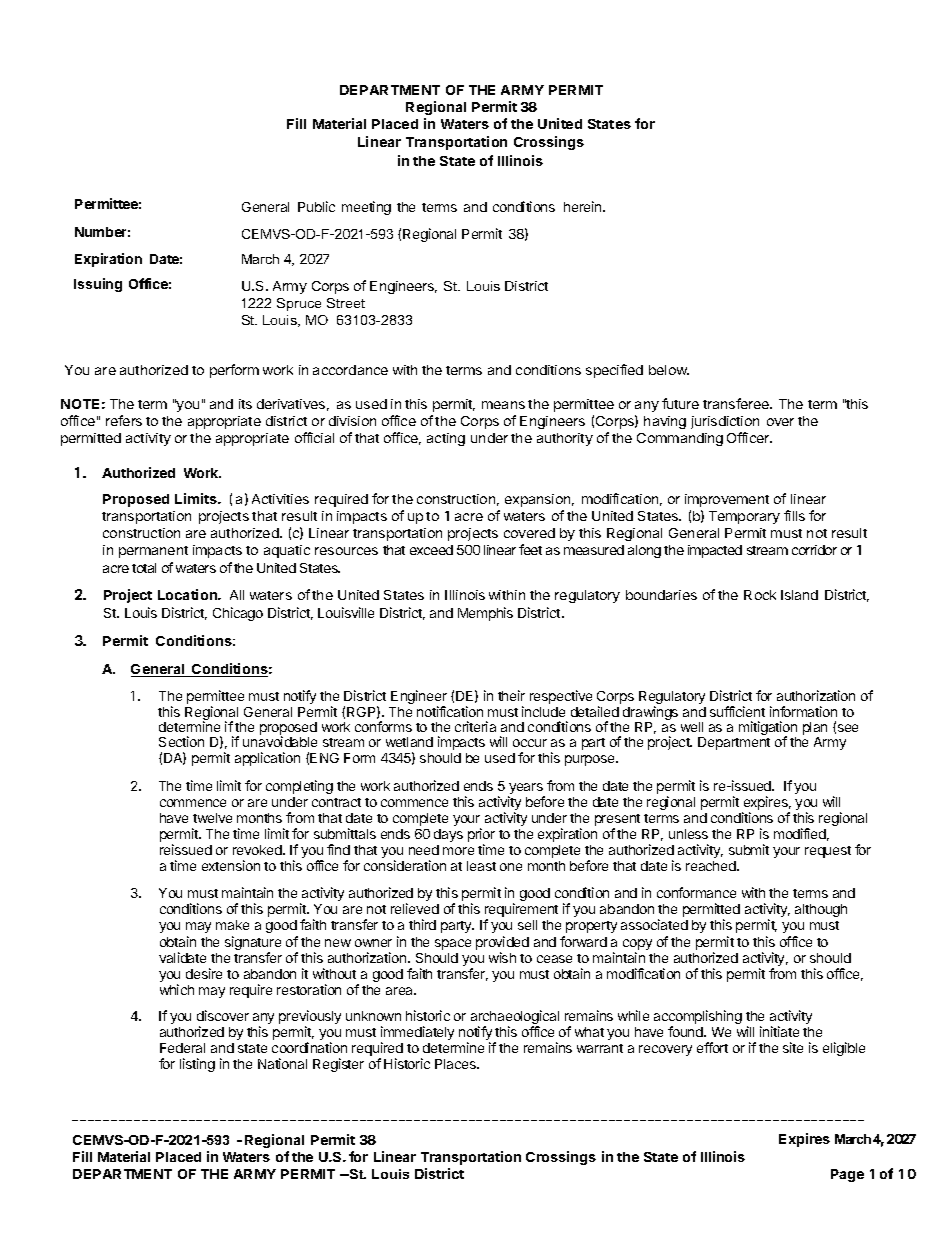 The image size is (952, 1233). What do you see at coordinates (366, 208) in the document?
I see `meeting` at bounding box center [366, 208].
